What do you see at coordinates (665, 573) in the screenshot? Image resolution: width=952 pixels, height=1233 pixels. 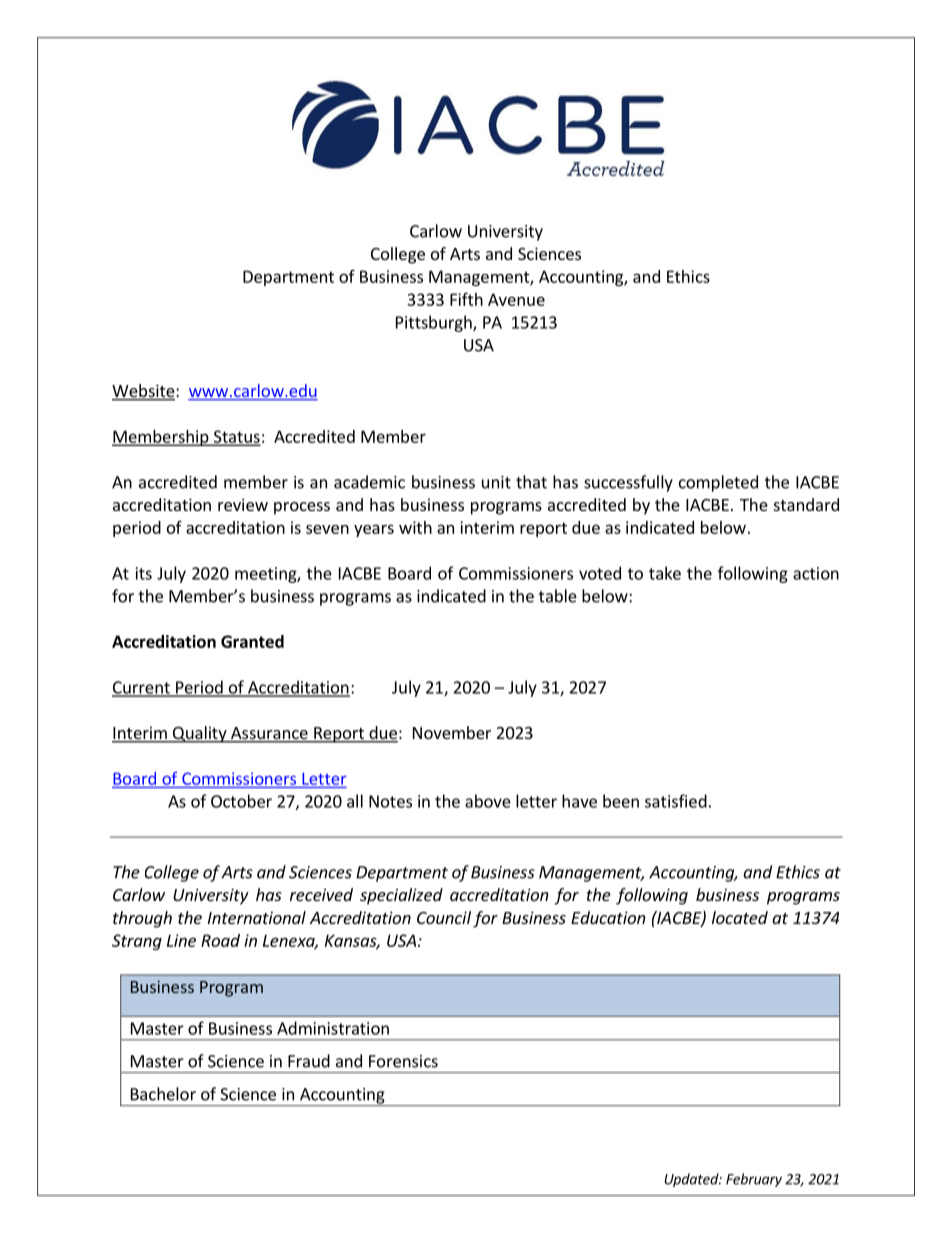 I see `take` at bounding box center [665, 573].
